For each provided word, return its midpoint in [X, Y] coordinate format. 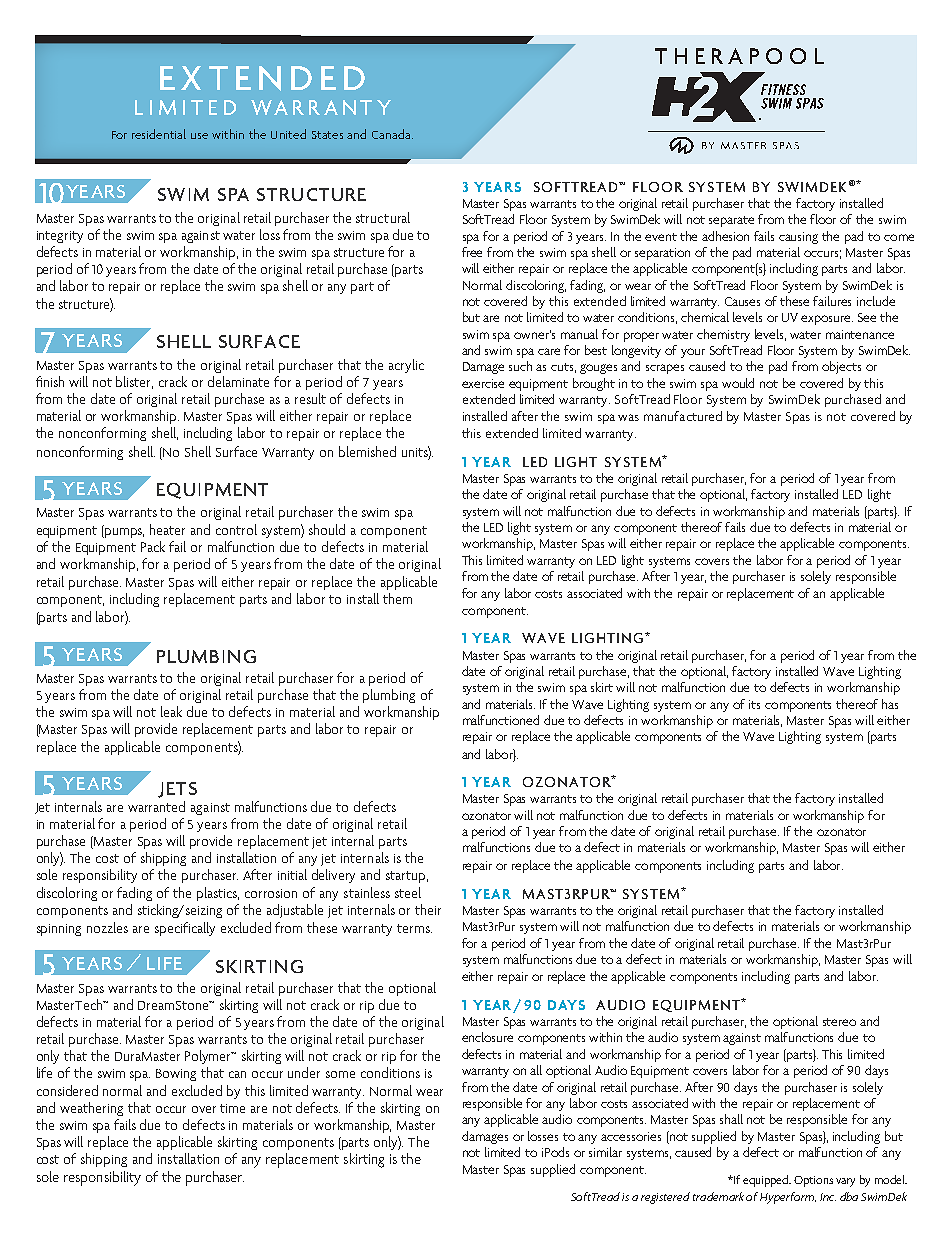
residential [159, 134]
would [738, 383]
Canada [392, 134]
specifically [185, 929]
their [428, 909]
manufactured [683, 416]
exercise [483, 383]
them [397, 598]
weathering [91, 1109]
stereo [839, 1022]
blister [134, 382]
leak [171, 711]
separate [731, 221]
